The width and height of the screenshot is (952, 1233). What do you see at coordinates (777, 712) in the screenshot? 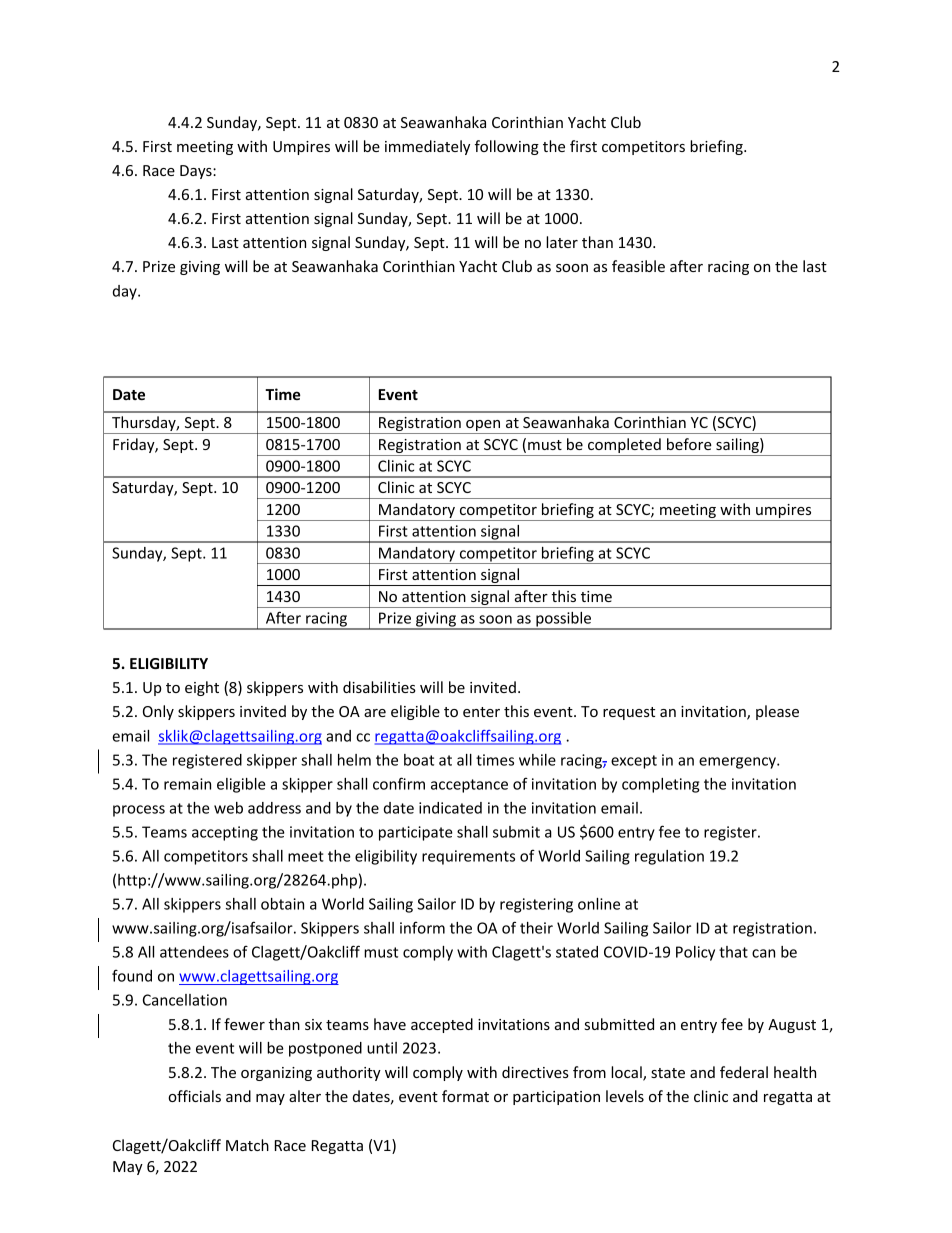
I see `please` at bounding box center [777, 712].
